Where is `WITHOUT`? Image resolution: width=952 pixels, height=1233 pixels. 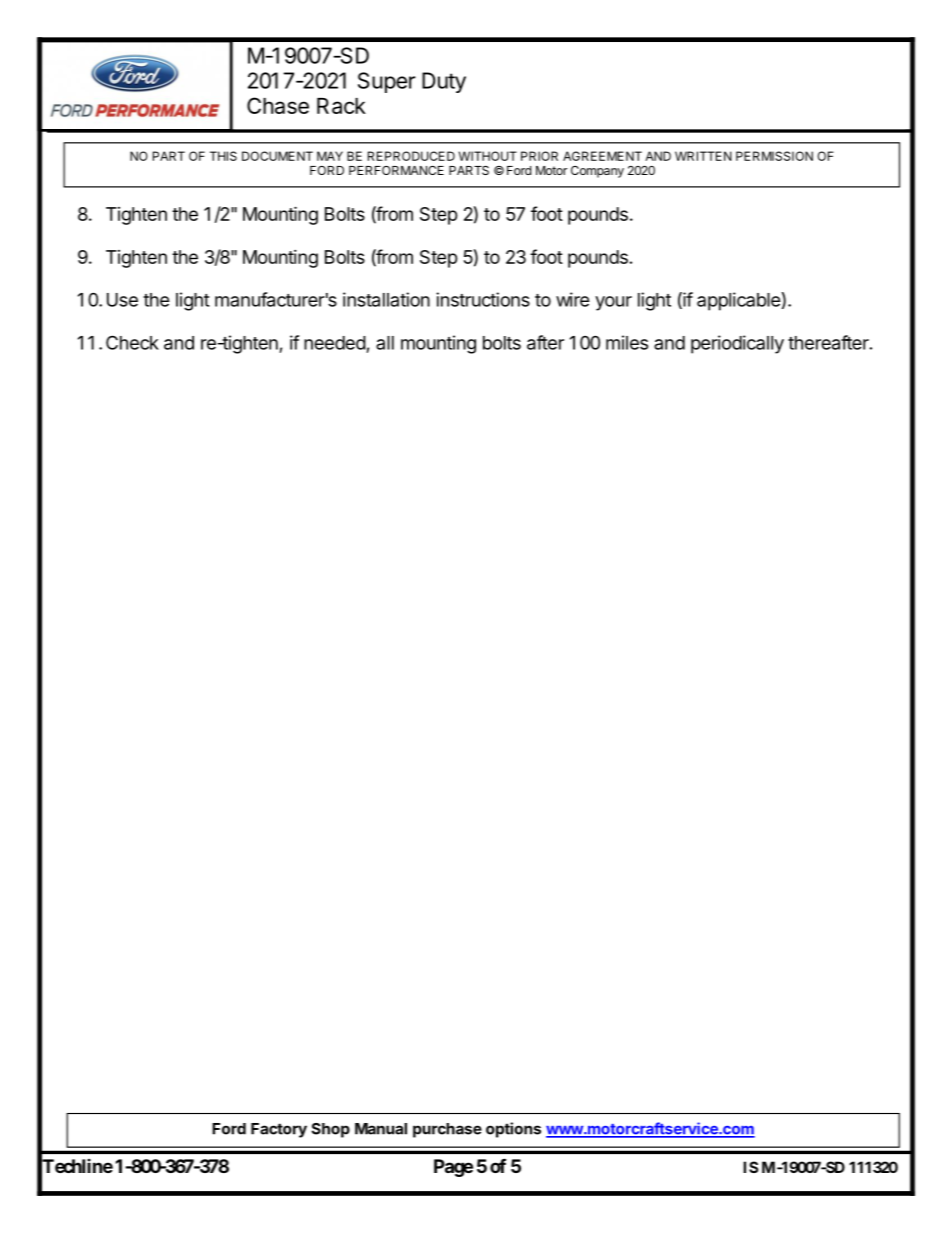 WITHOUT is located at coordinates (487, 156).
